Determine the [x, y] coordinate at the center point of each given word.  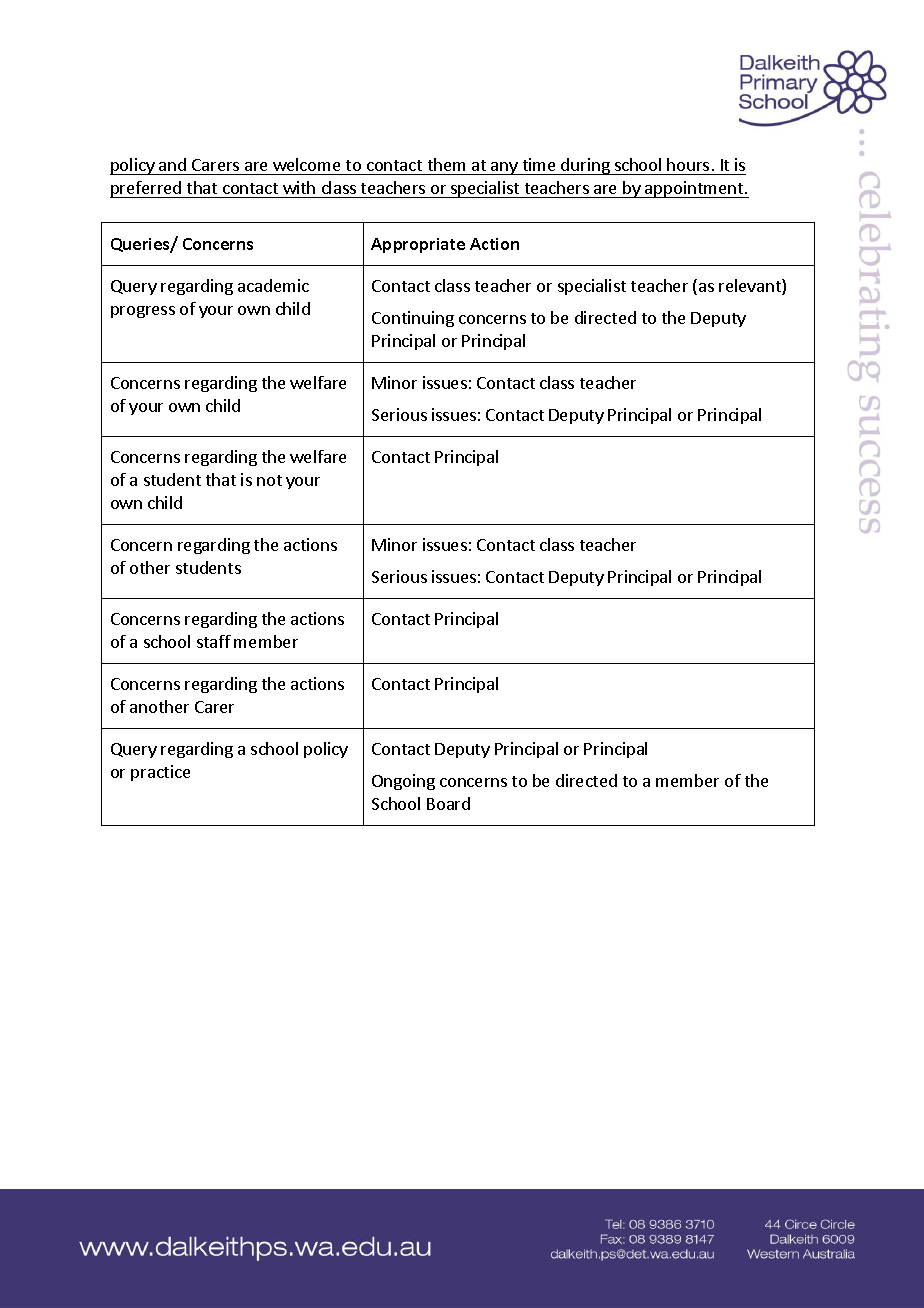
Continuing [413, 319]
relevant [751, 287]
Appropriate [418, 245]
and [172, 166]
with [299, 187]
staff [214, 641]
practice [160, 773]
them [446, 166]
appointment [694, 189]
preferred [147, 189]
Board [448, 803]
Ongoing [403, 782]
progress [143, 312]
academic [273, 285]
